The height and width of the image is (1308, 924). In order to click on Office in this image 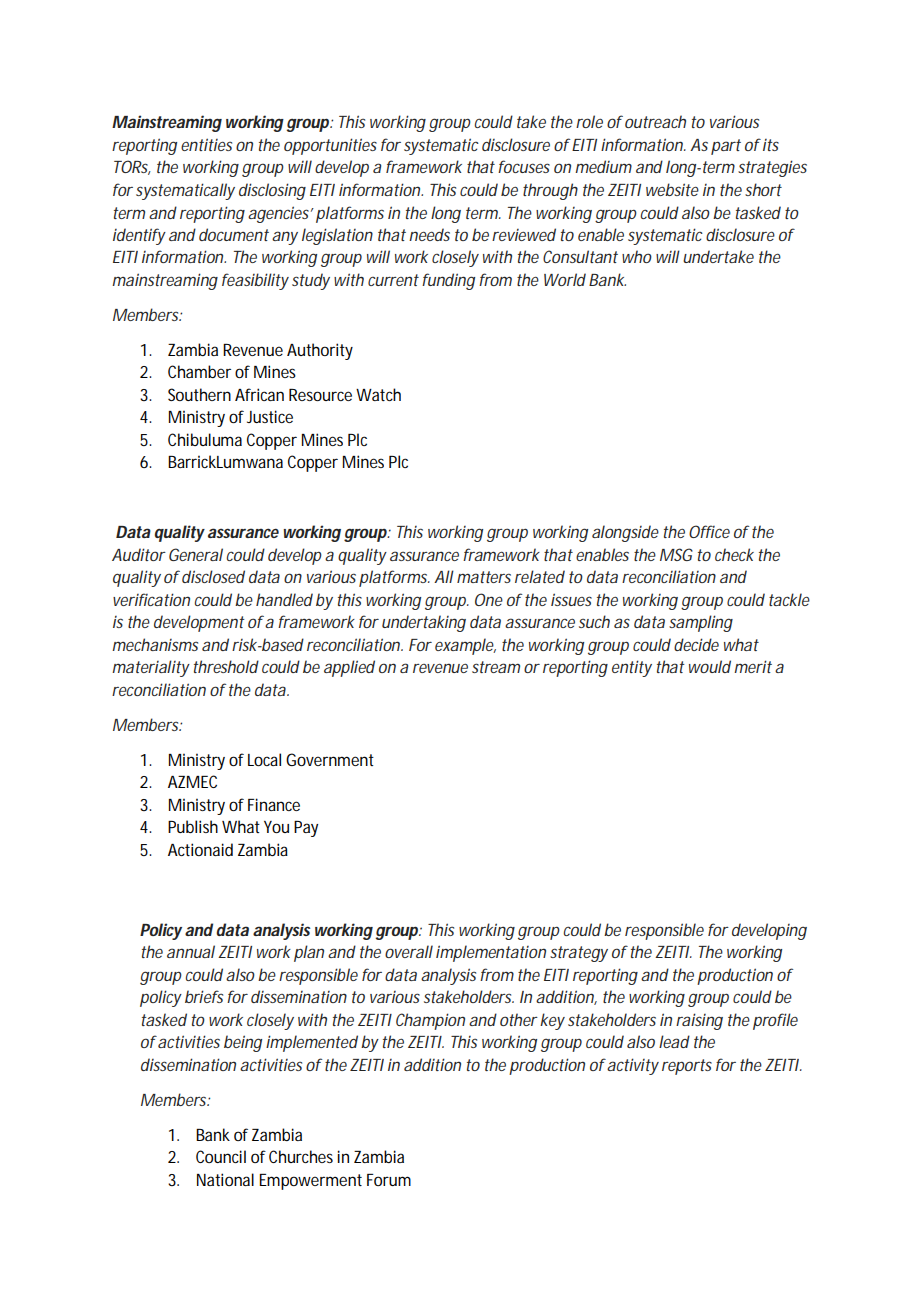, I will do `click(709, 531)`.
